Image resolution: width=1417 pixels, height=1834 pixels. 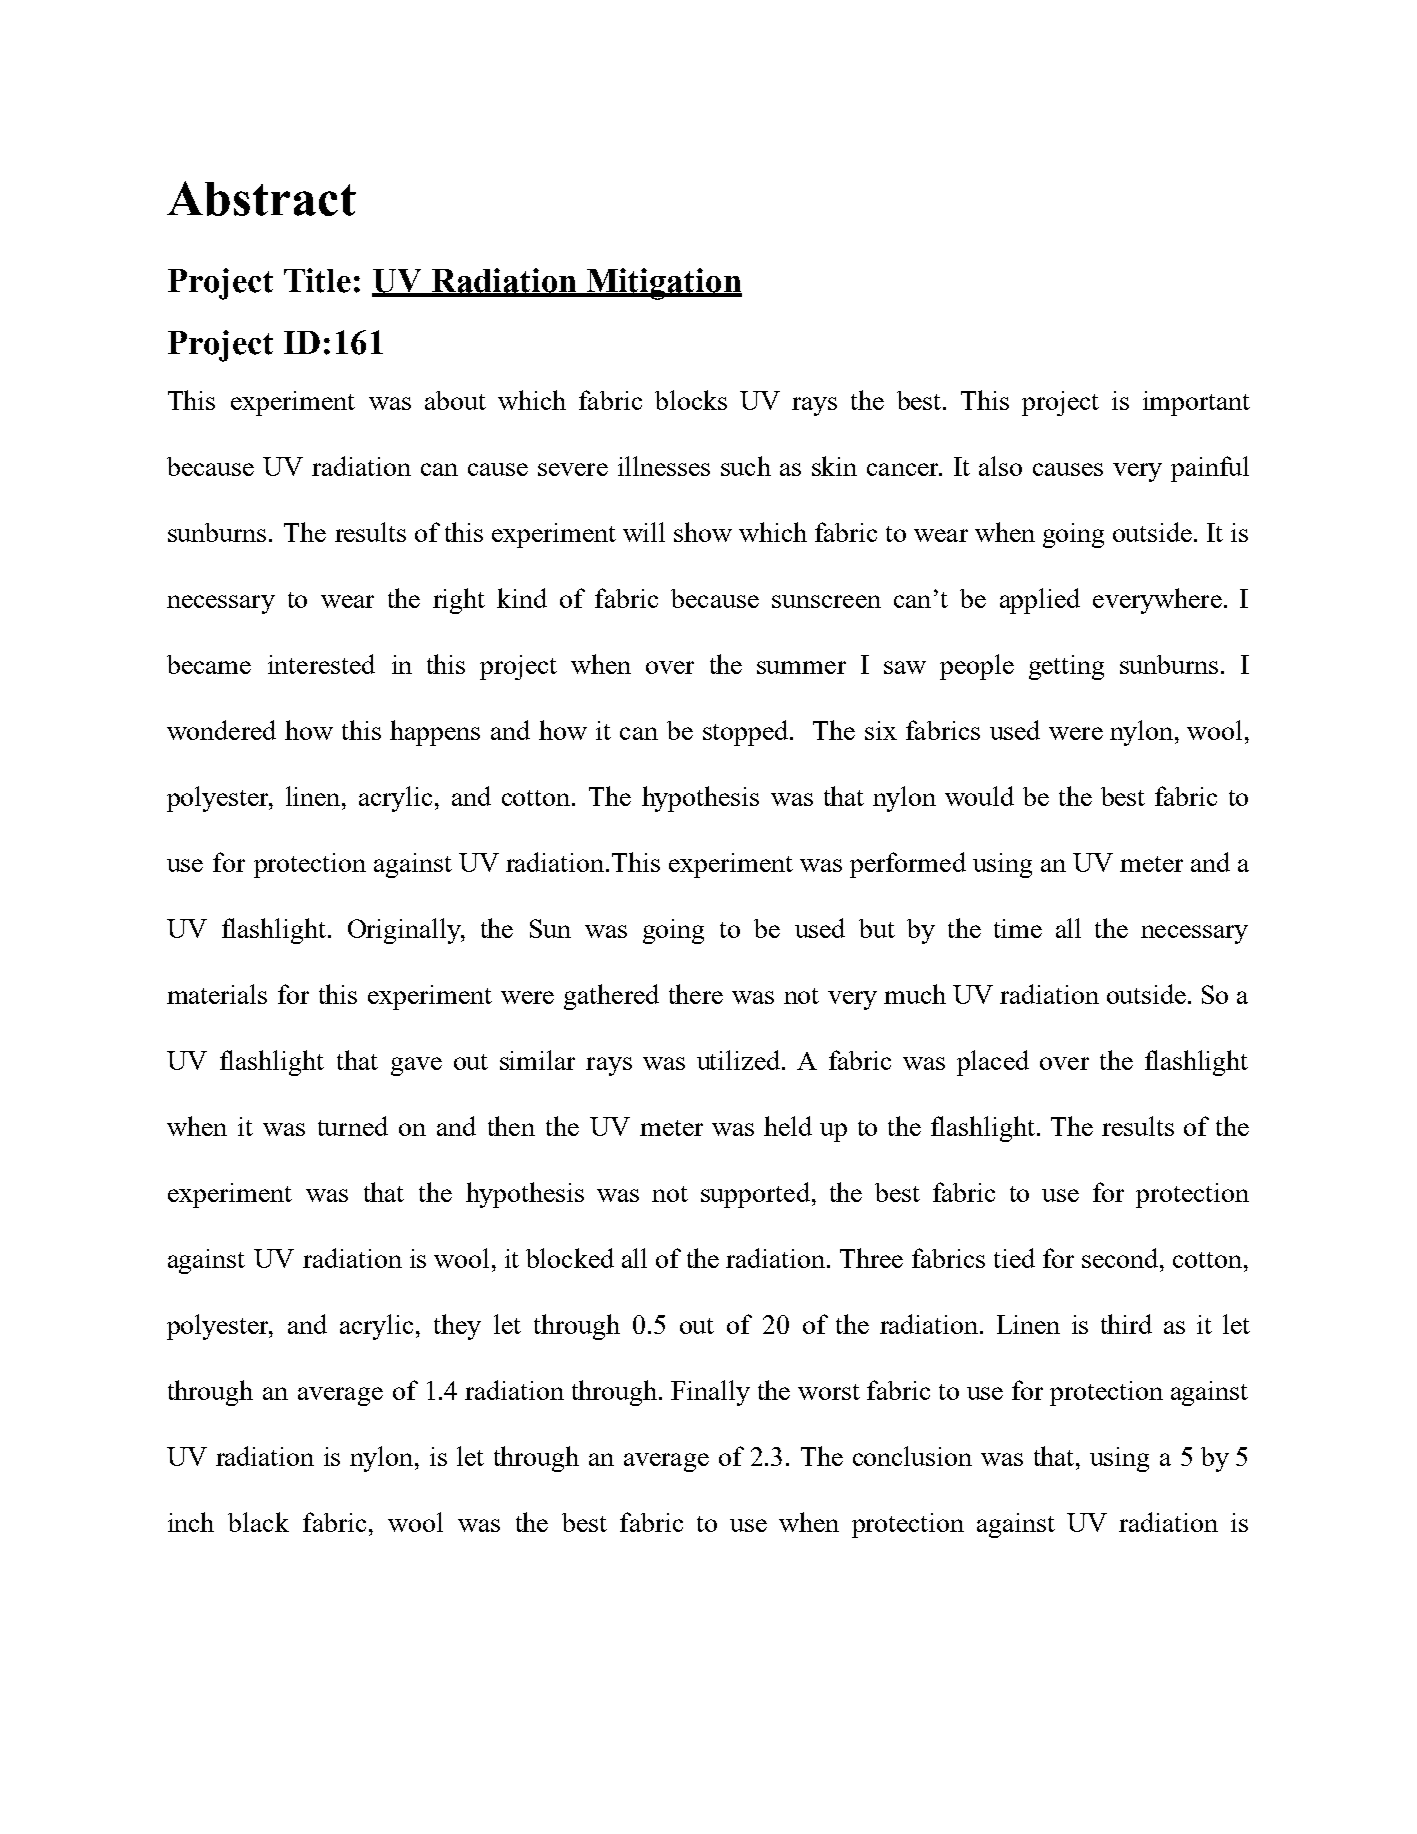 What do you see at coordinates (745, 733) in the image?
I see `stopped` at bounding box center [745, 733].
